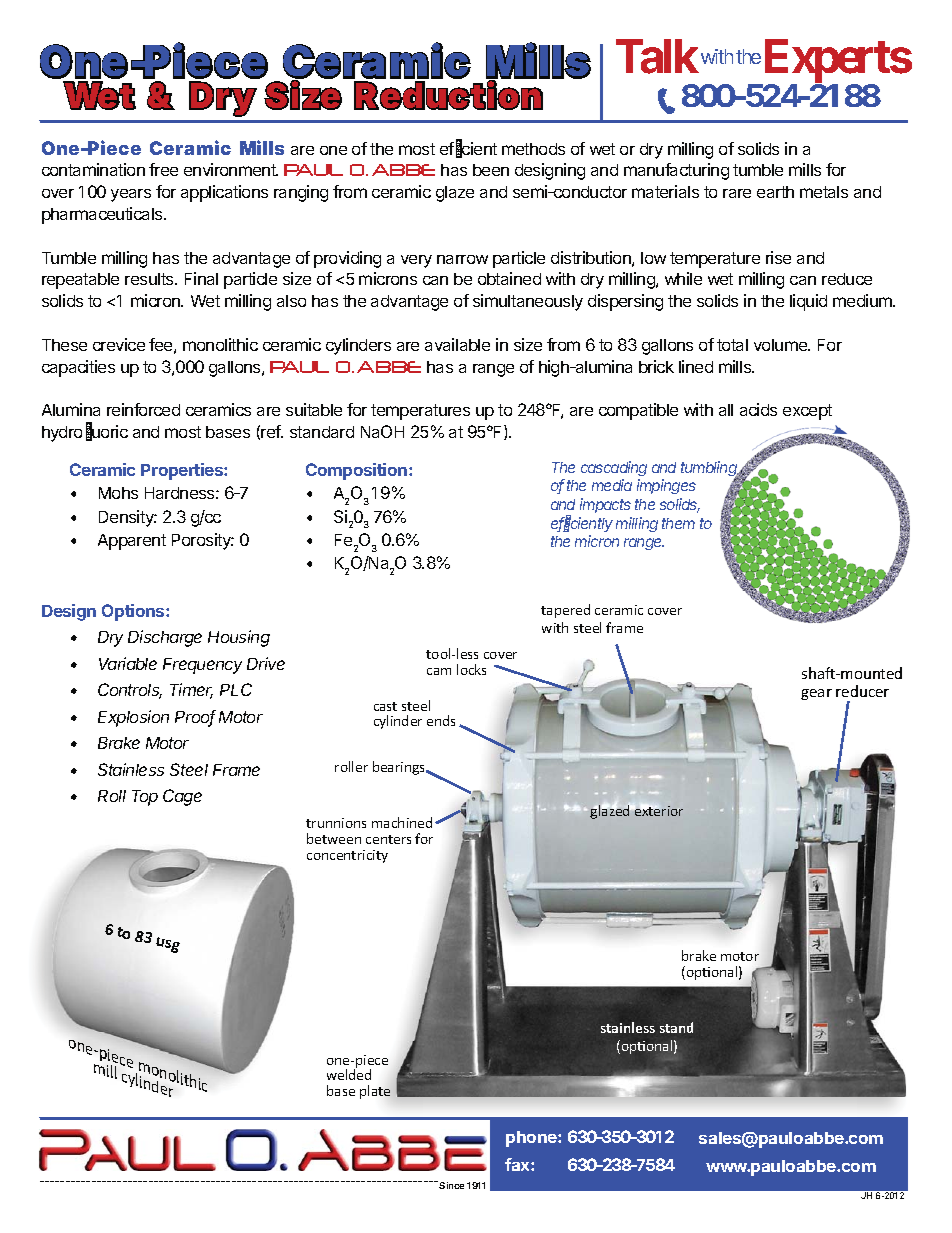  I want to click on earth, so click(775, 192).
